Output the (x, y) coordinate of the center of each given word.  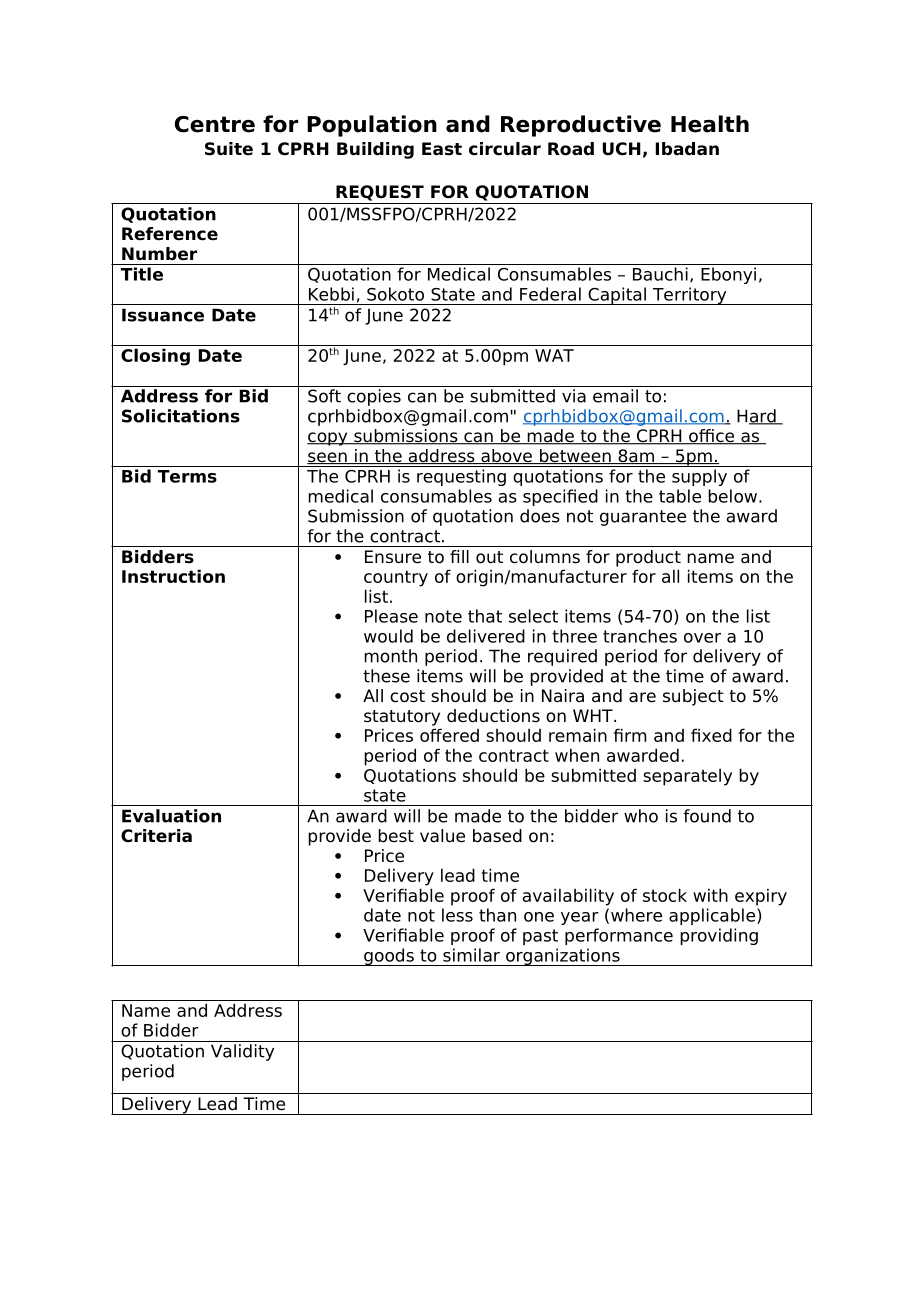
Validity (242, 1052)
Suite (229, 149)
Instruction (173, 576)
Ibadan (687, 149)
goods (389, 957)
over (702, 638)
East (442, 149)
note (443, 616)
